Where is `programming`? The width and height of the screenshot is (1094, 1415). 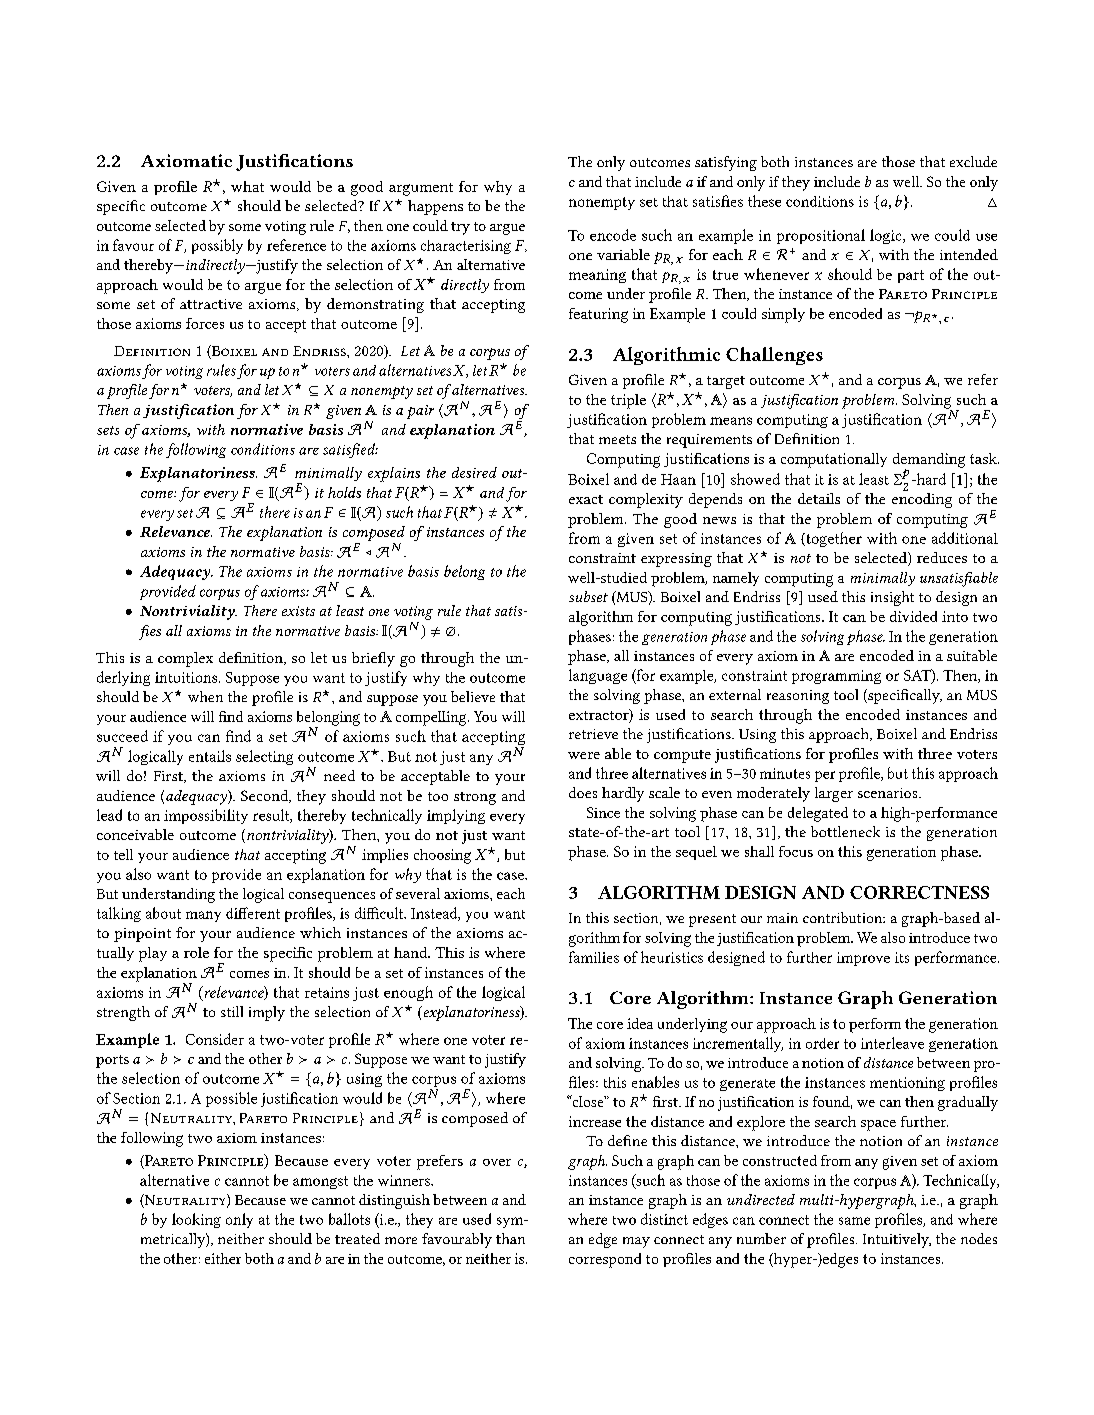
programming is located at coordinates (836, 677).
